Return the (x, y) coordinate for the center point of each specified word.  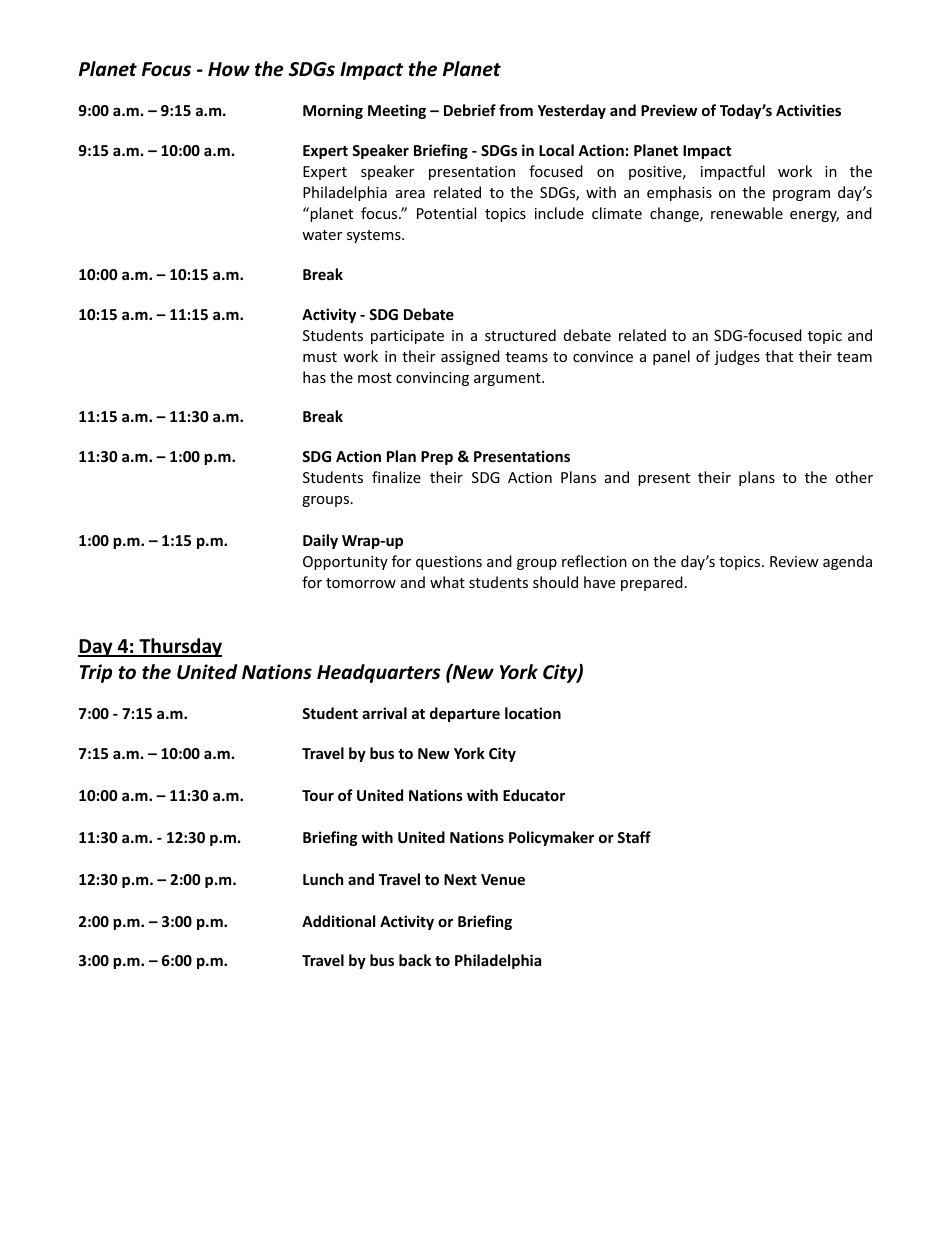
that (779, 356)
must (320, 357)
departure (465, 714)
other (854, 477)
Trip (96, 673)
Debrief (470, 110)
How (229, 69)
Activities (808, 110)
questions (449, 563)
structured (520, 335)
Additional (338, 921)
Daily (320, 541)
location (533, 713)
